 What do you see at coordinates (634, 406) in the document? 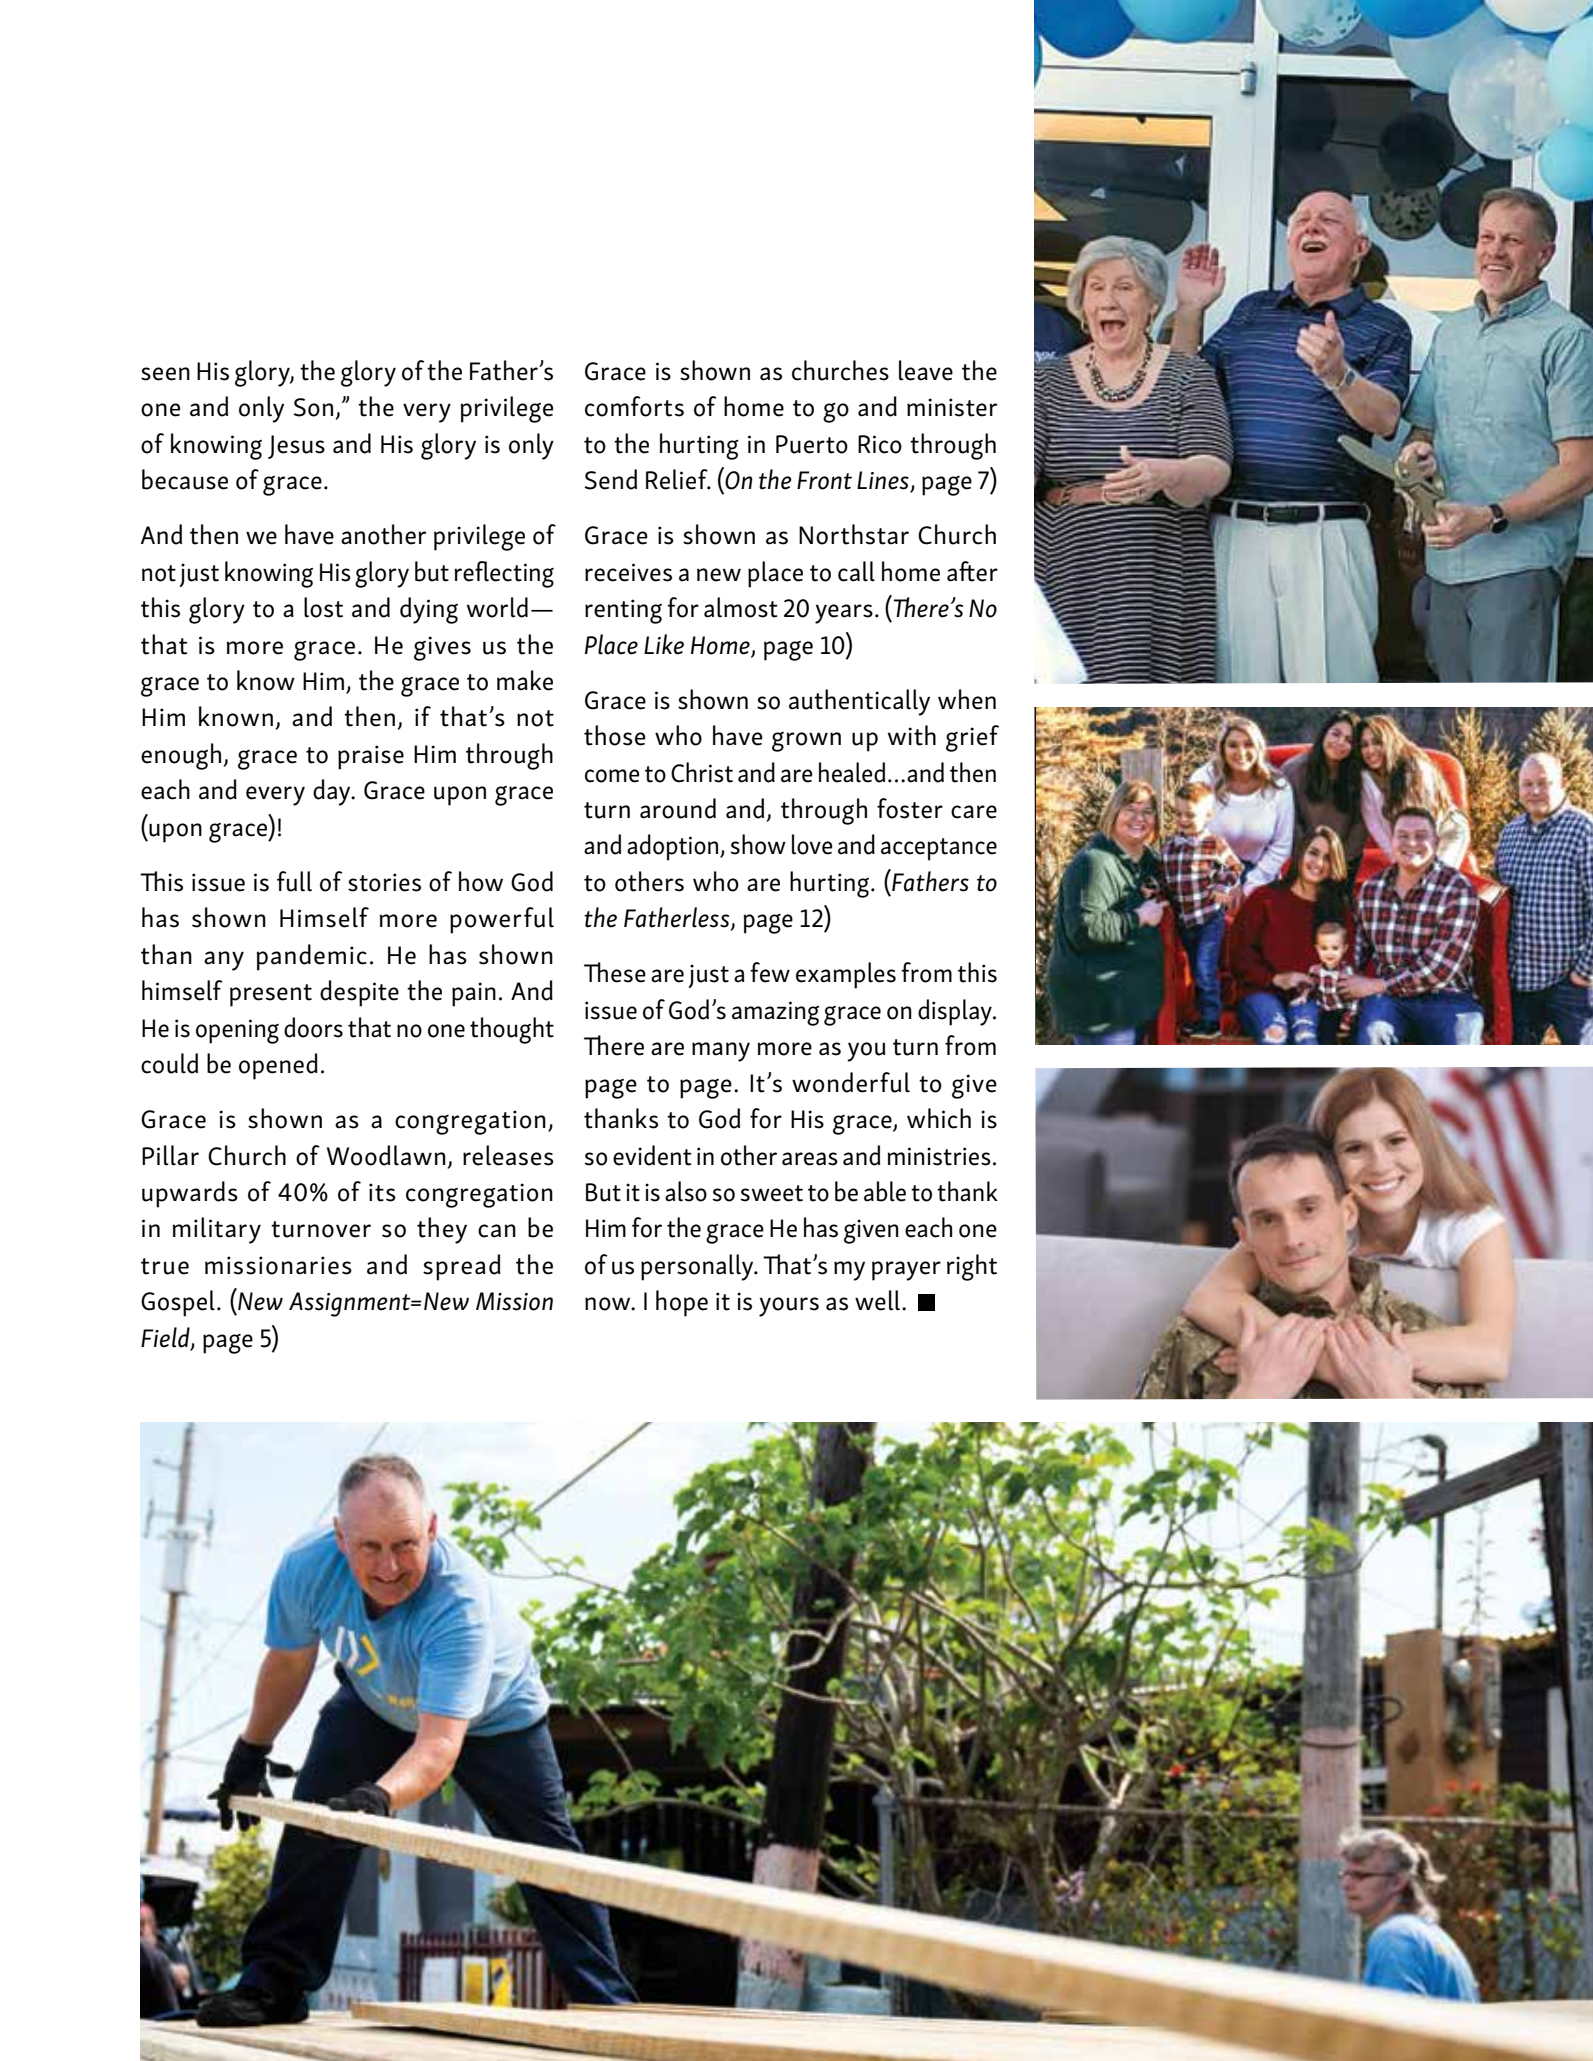
I see `comforts` at bounding box center [634, 406].
